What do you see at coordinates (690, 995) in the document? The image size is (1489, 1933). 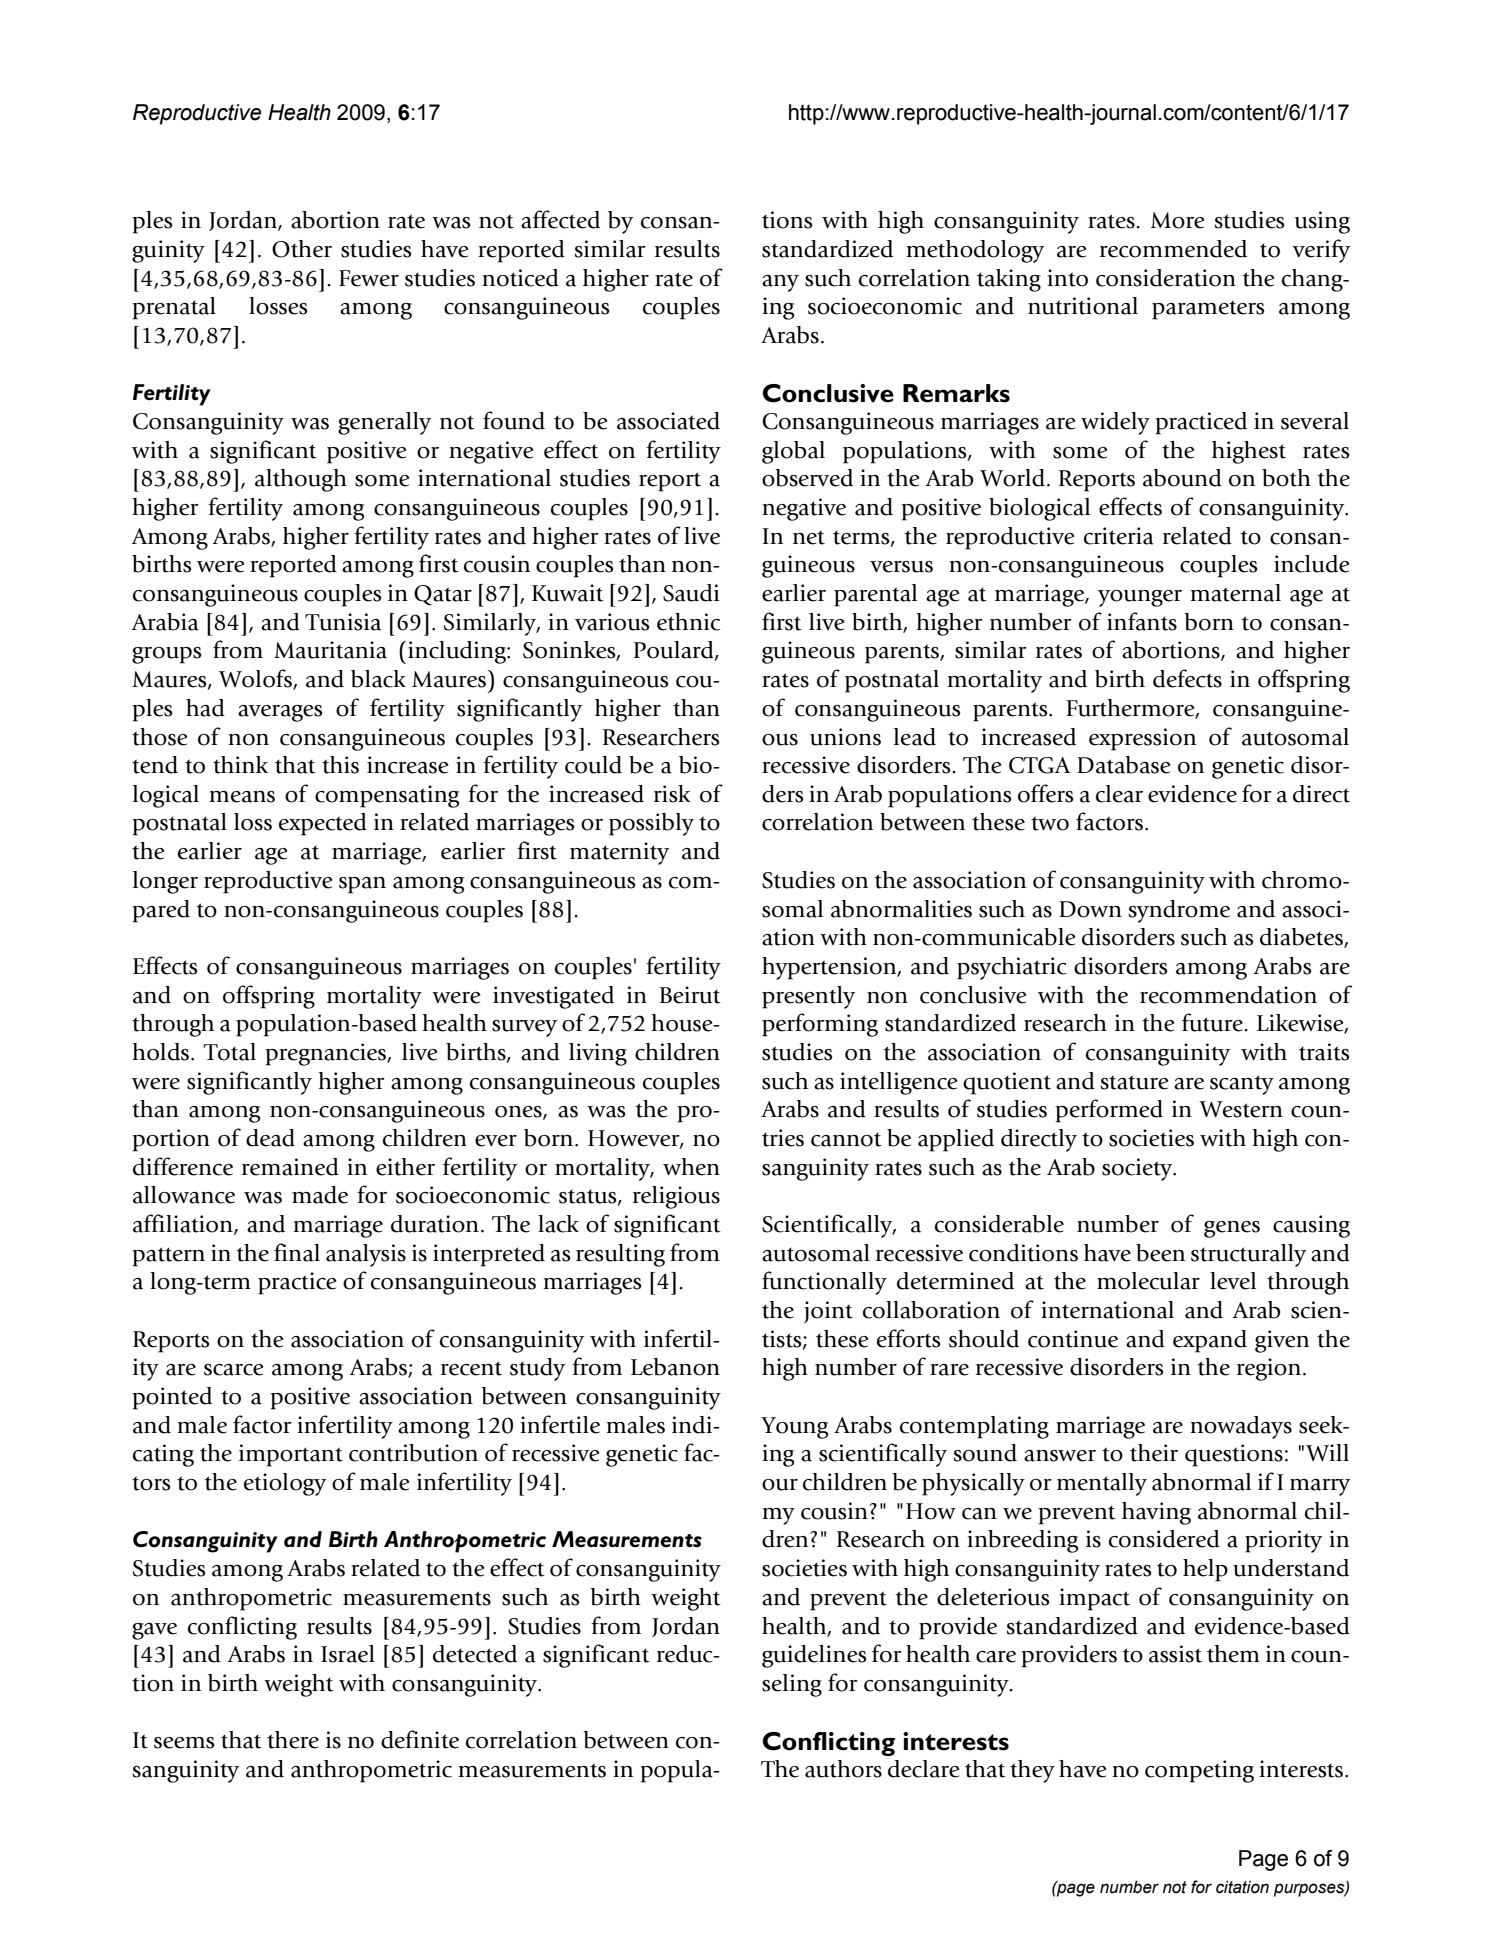 I see `Beirut` at bounding box center [690, 995].
